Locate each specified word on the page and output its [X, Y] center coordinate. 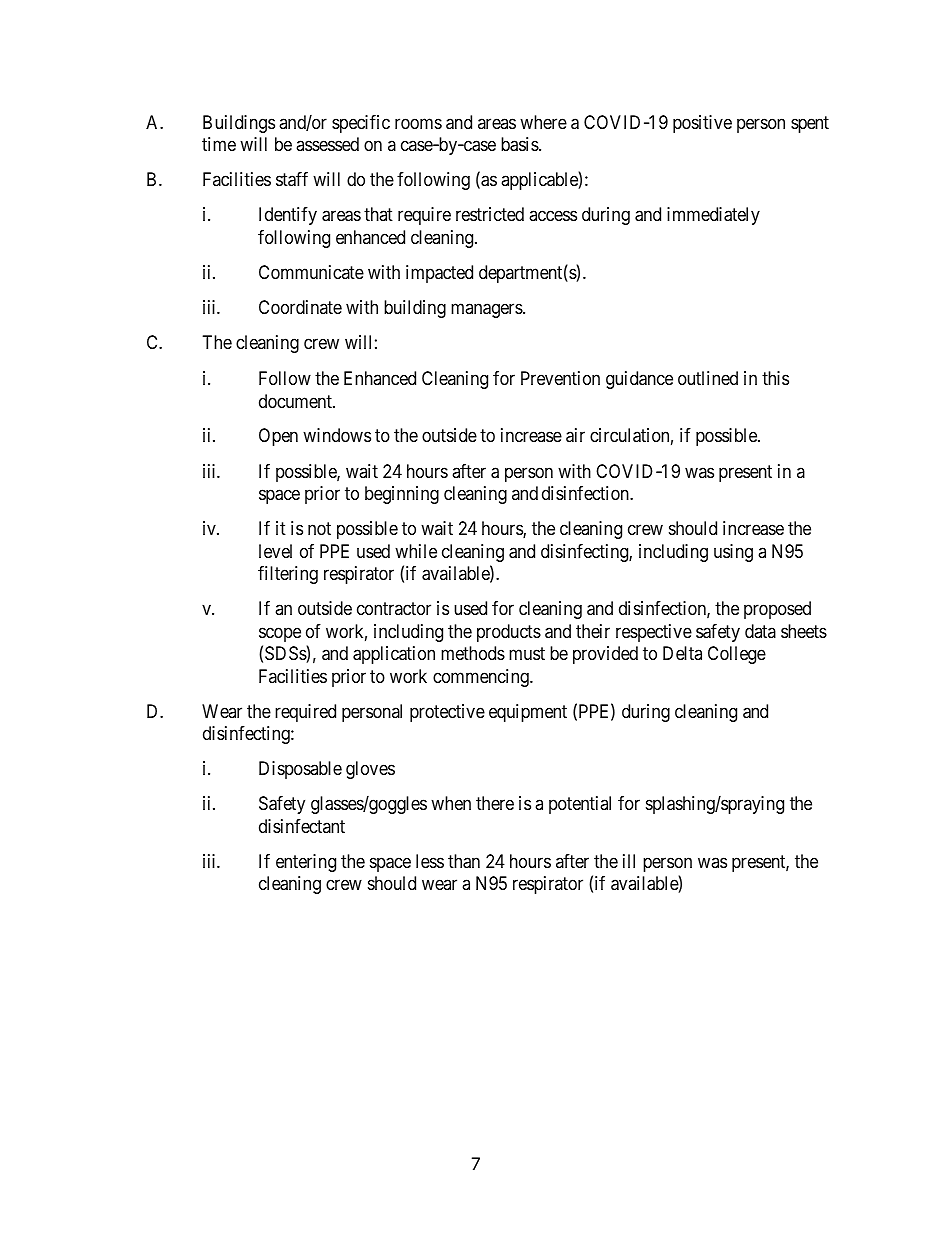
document [296, 401]
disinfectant [302, 826]
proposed [777, 610]
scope [280, 634]
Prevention [560, 378]
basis [520, 144]
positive [702, 124]
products [509, 633]
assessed [327, 144]
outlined [708, 378]
